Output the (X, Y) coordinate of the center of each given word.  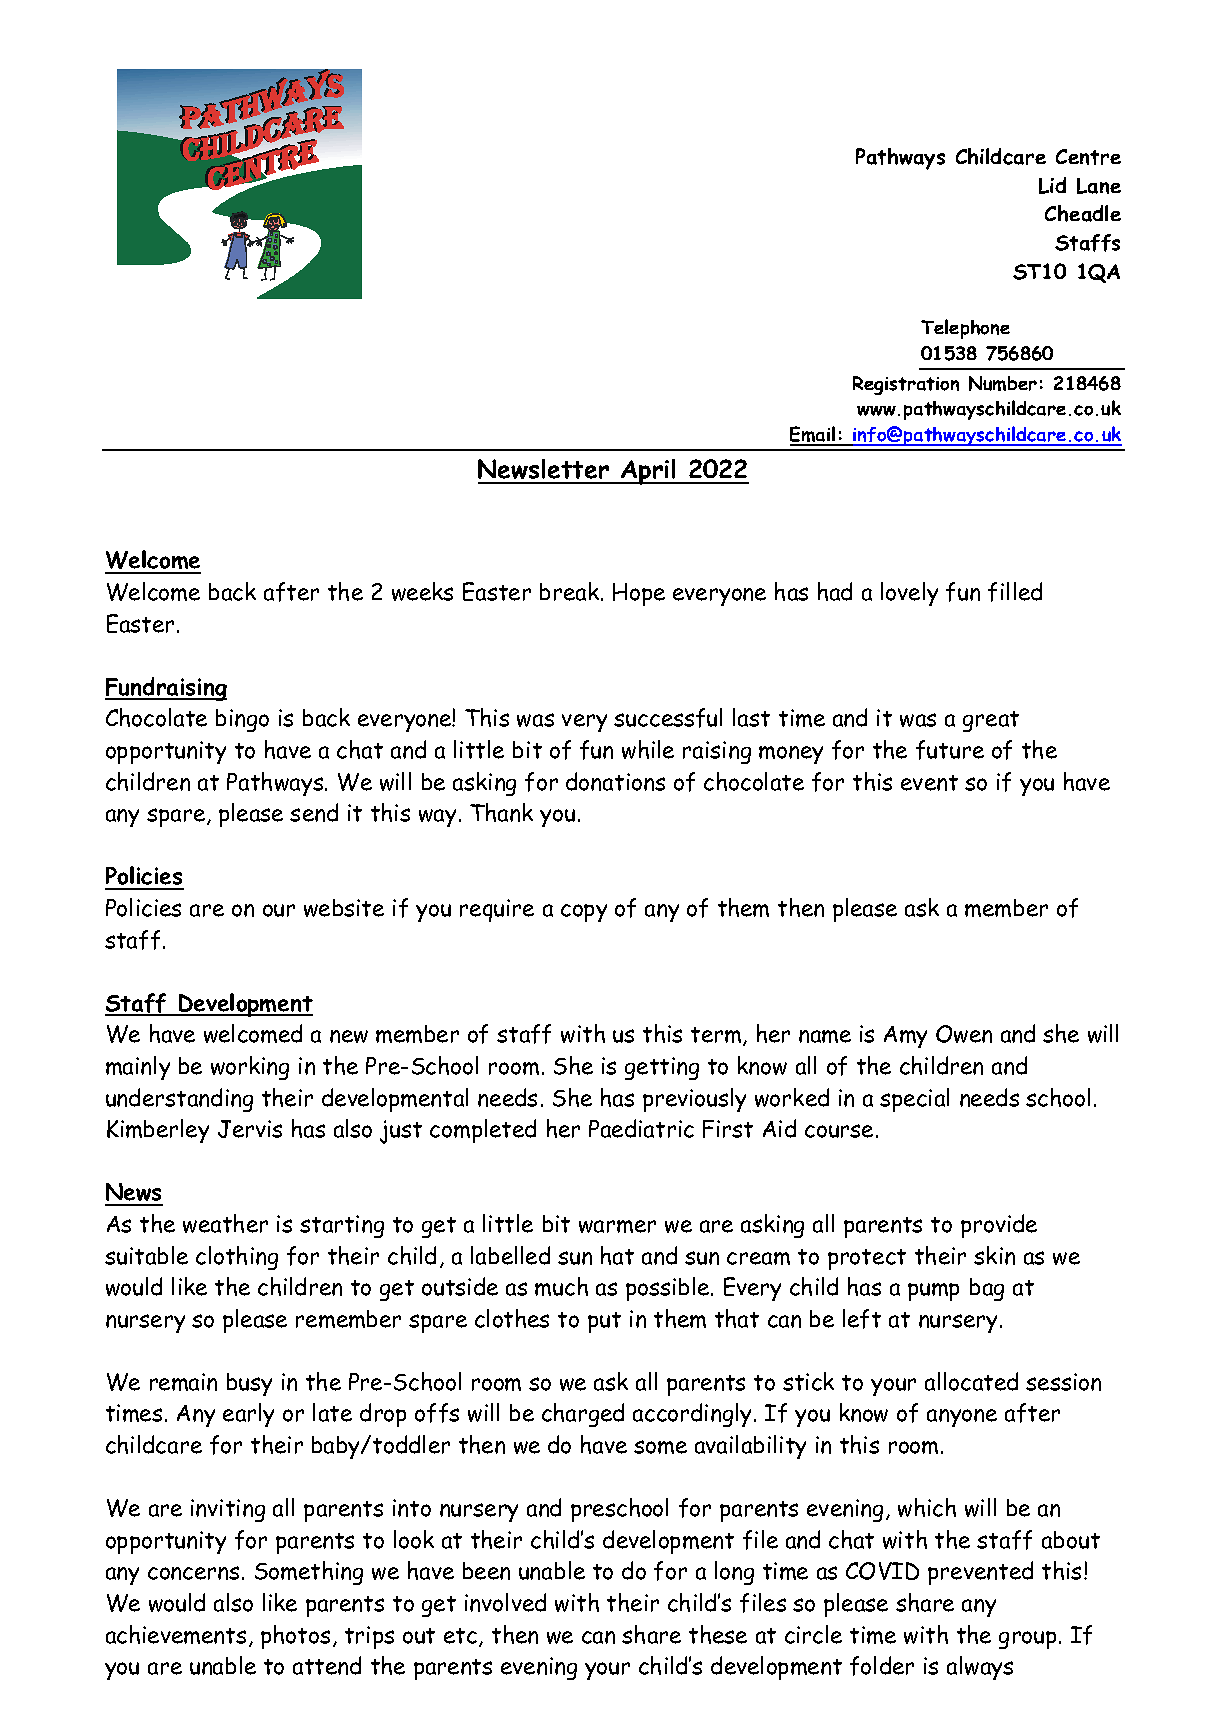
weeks (422, 591)
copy (584, 913)
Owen (964, 1034)
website (344, 908)
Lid (1052, 185)
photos (295, 1637)
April (648, 472)
